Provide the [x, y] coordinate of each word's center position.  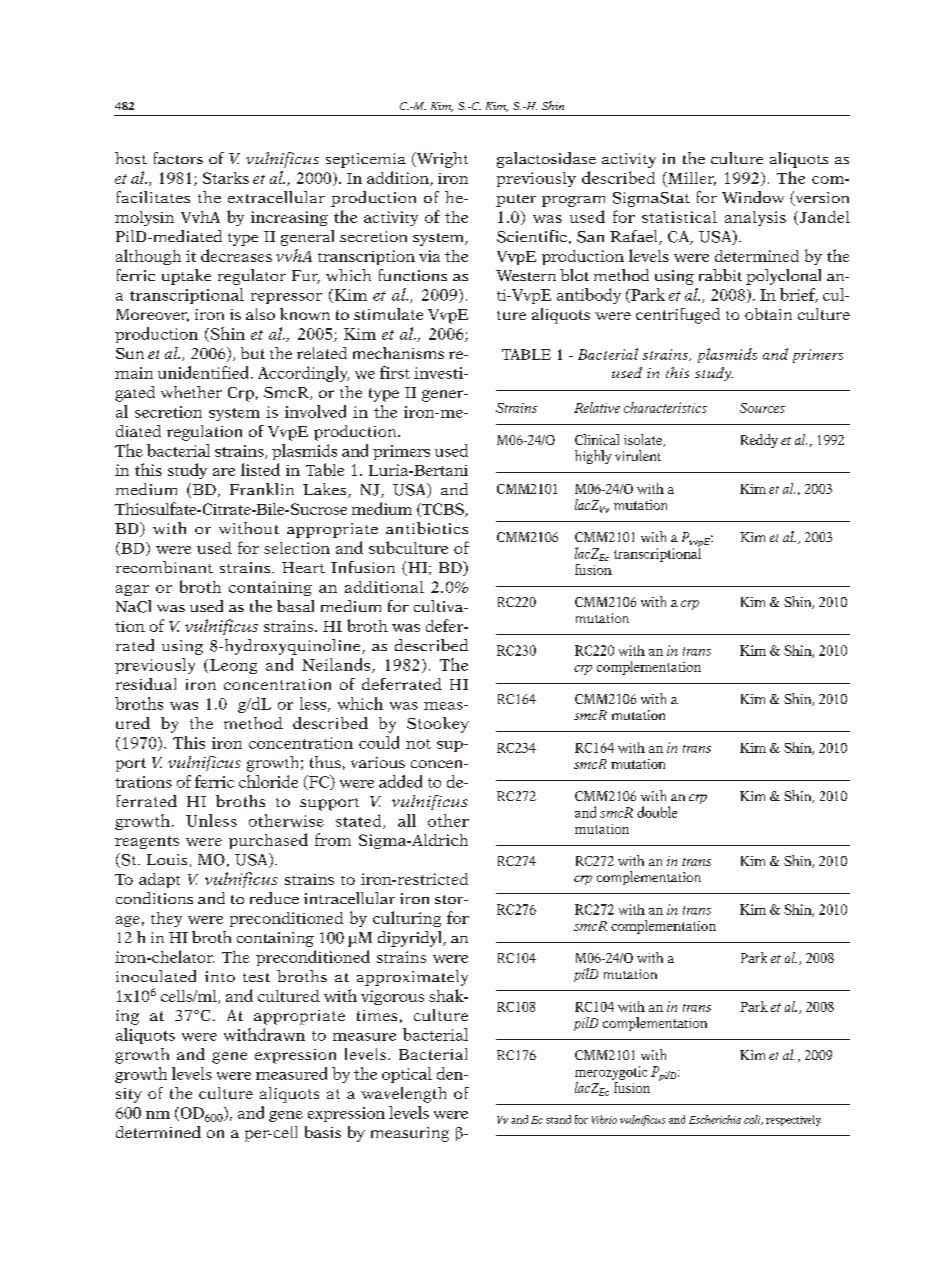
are [224, 472]
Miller [691, 179]
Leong [233, 666]
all [407, 820]
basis [323, 1132]
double [657, 812]
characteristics [665, 407]
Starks [226, 178]
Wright [441, 160]
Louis [167, 859]
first [395, 372]
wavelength [403, 1095]
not [418, 744]
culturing [407, 919]
